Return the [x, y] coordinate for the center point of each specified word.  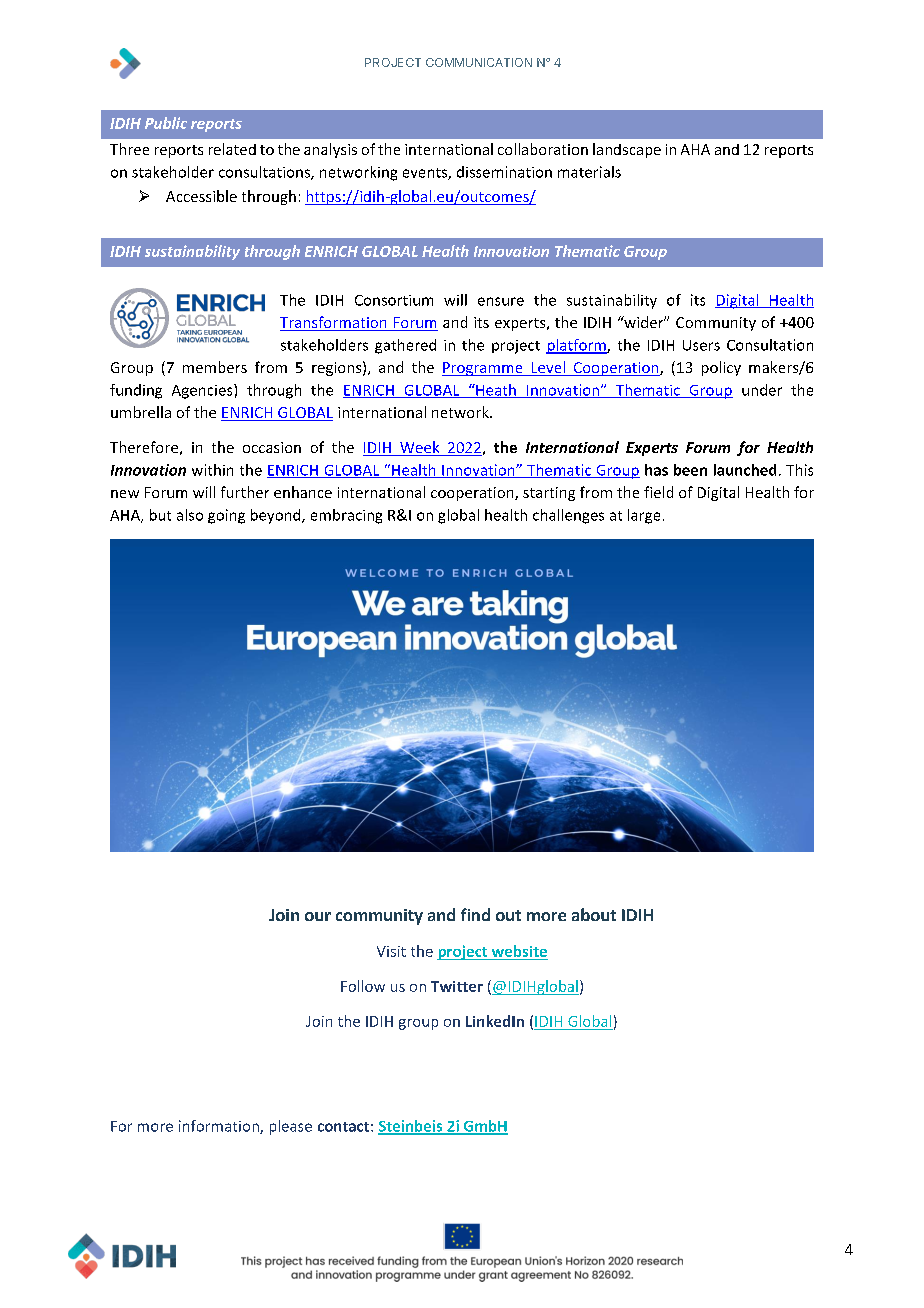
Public [166, 123]
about [594, 914]
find [475, 914]
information [220, 1127]
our [318, 916]
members [215, 367]
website [518, 952]
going [226, 516]
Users [701, 345]
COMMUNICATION [479, 62]
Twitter [457, 986]
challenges [568, 516]
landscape [627, 150]
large [644, 516]
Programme [483, 369]
